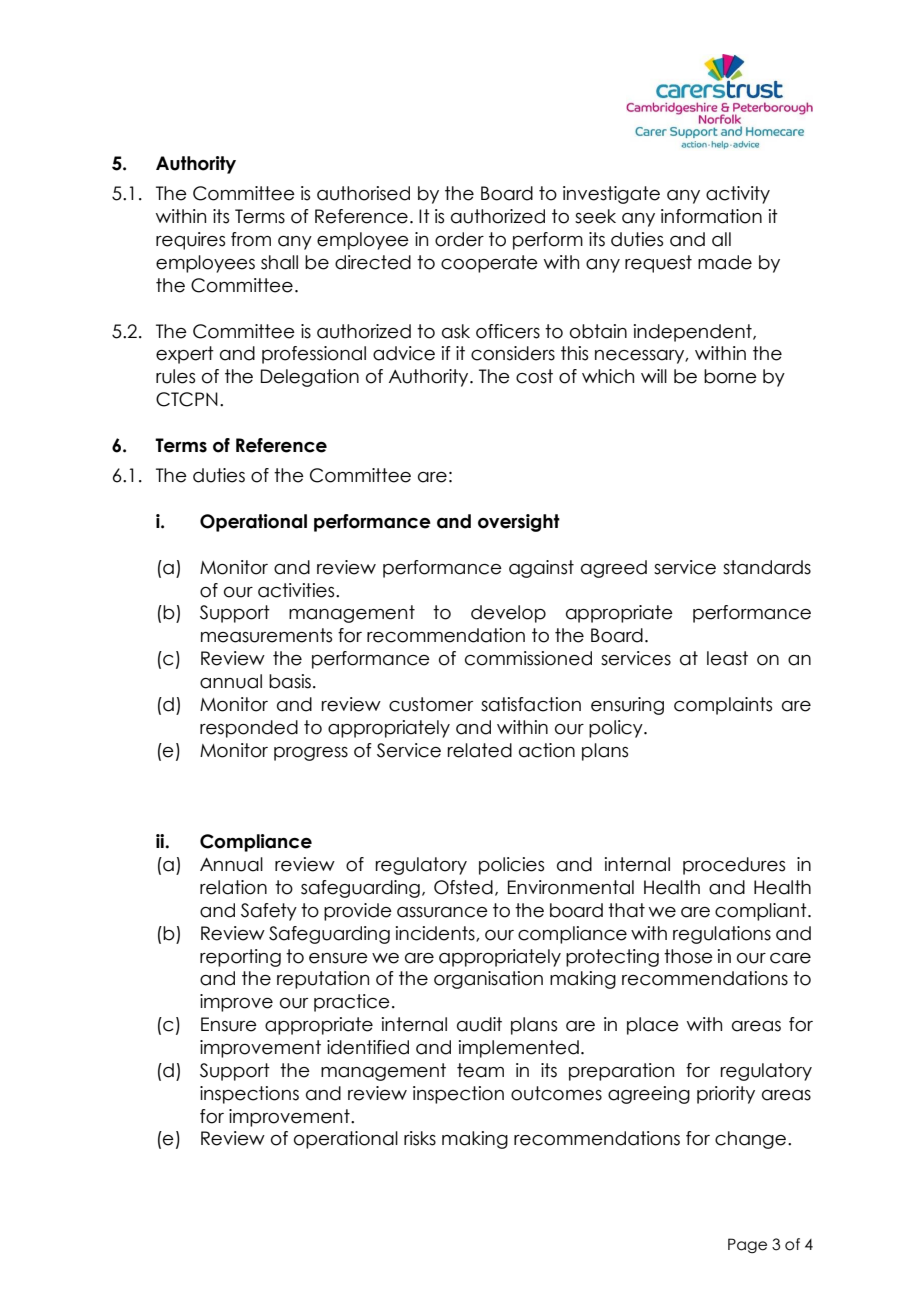 The image size is (924, 1308). I want to click on outcomes, so click(556, 1093).
